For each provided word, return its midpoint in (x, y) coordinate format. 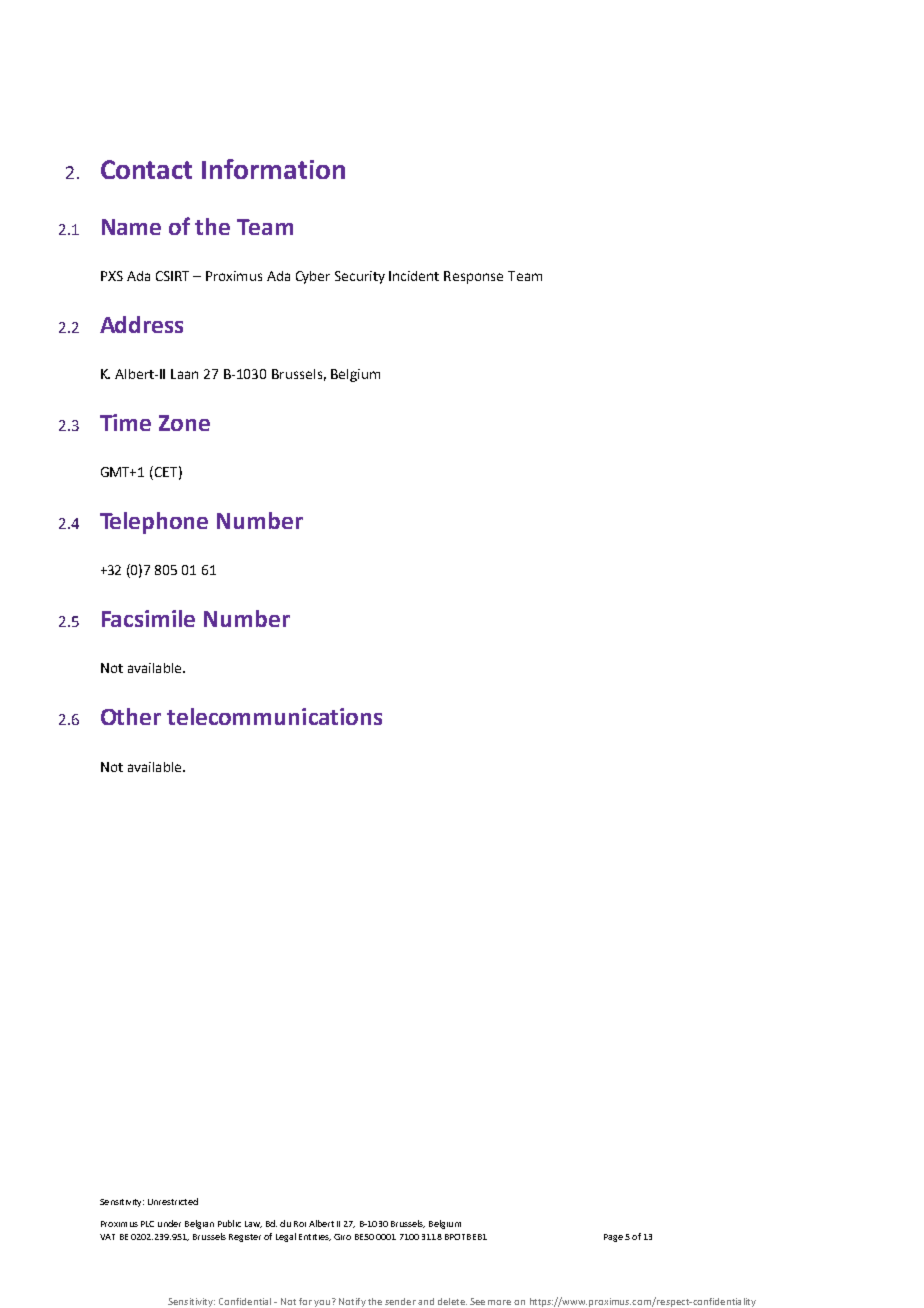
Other (131, 716)
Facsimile (148, 618)
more (499, 1302)
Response (473, 277)
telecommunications (274, 716)
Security (360, 277)
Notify (352, 1302)
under (169, 1223)
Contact (146, 169)
